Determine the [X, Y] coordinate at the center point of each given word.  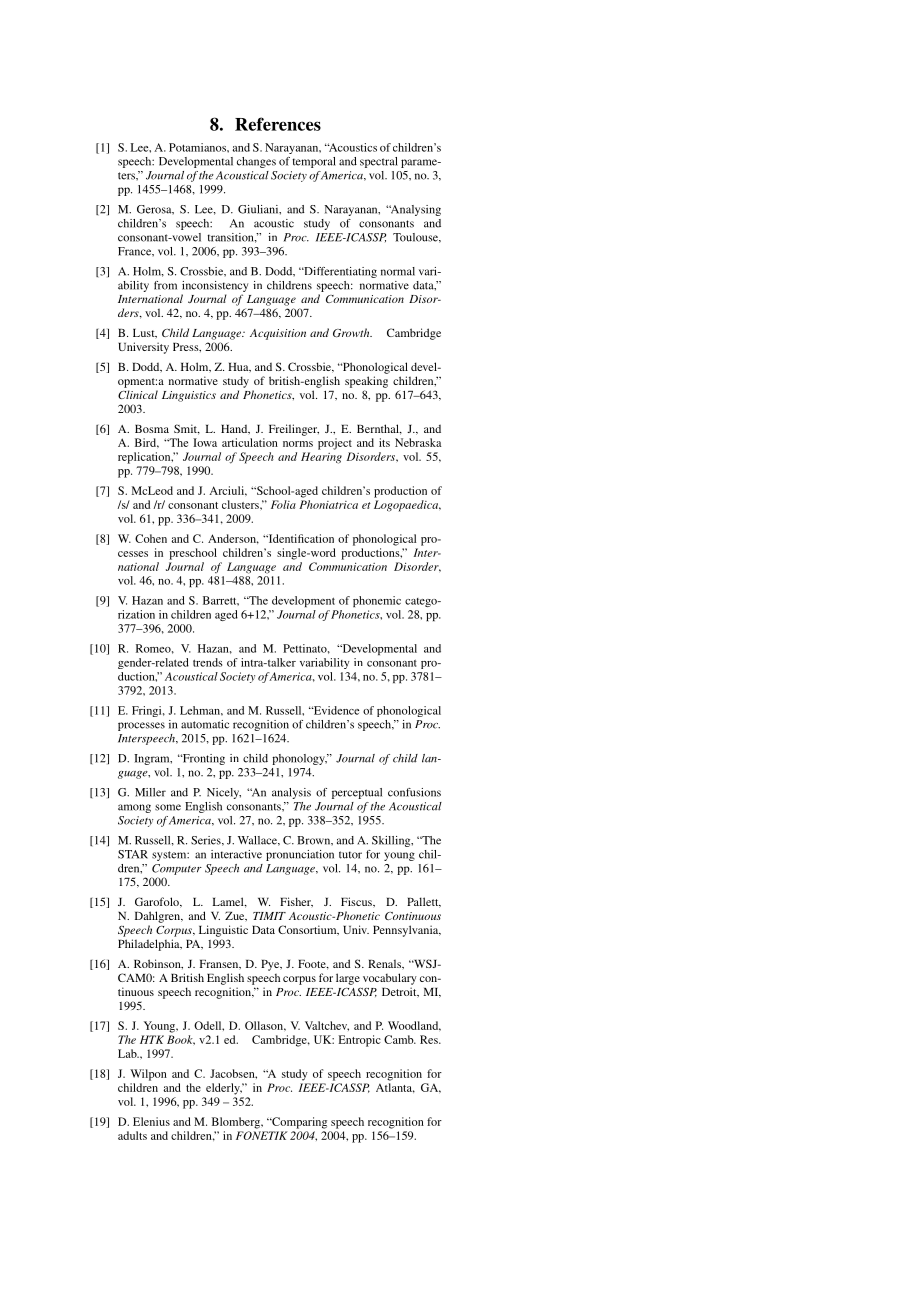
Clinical [138, 394]
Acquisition [278, 334]
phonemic [377, 601]
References [278, 124]
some [168, 807]
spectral [379, 162]
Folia [283, 504]
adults [132, 1135]
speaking [366, 382]
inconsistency [215, 286]
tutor [350, 855]
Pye [271, 965]
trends [207, 662]
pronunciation [300, 855]
